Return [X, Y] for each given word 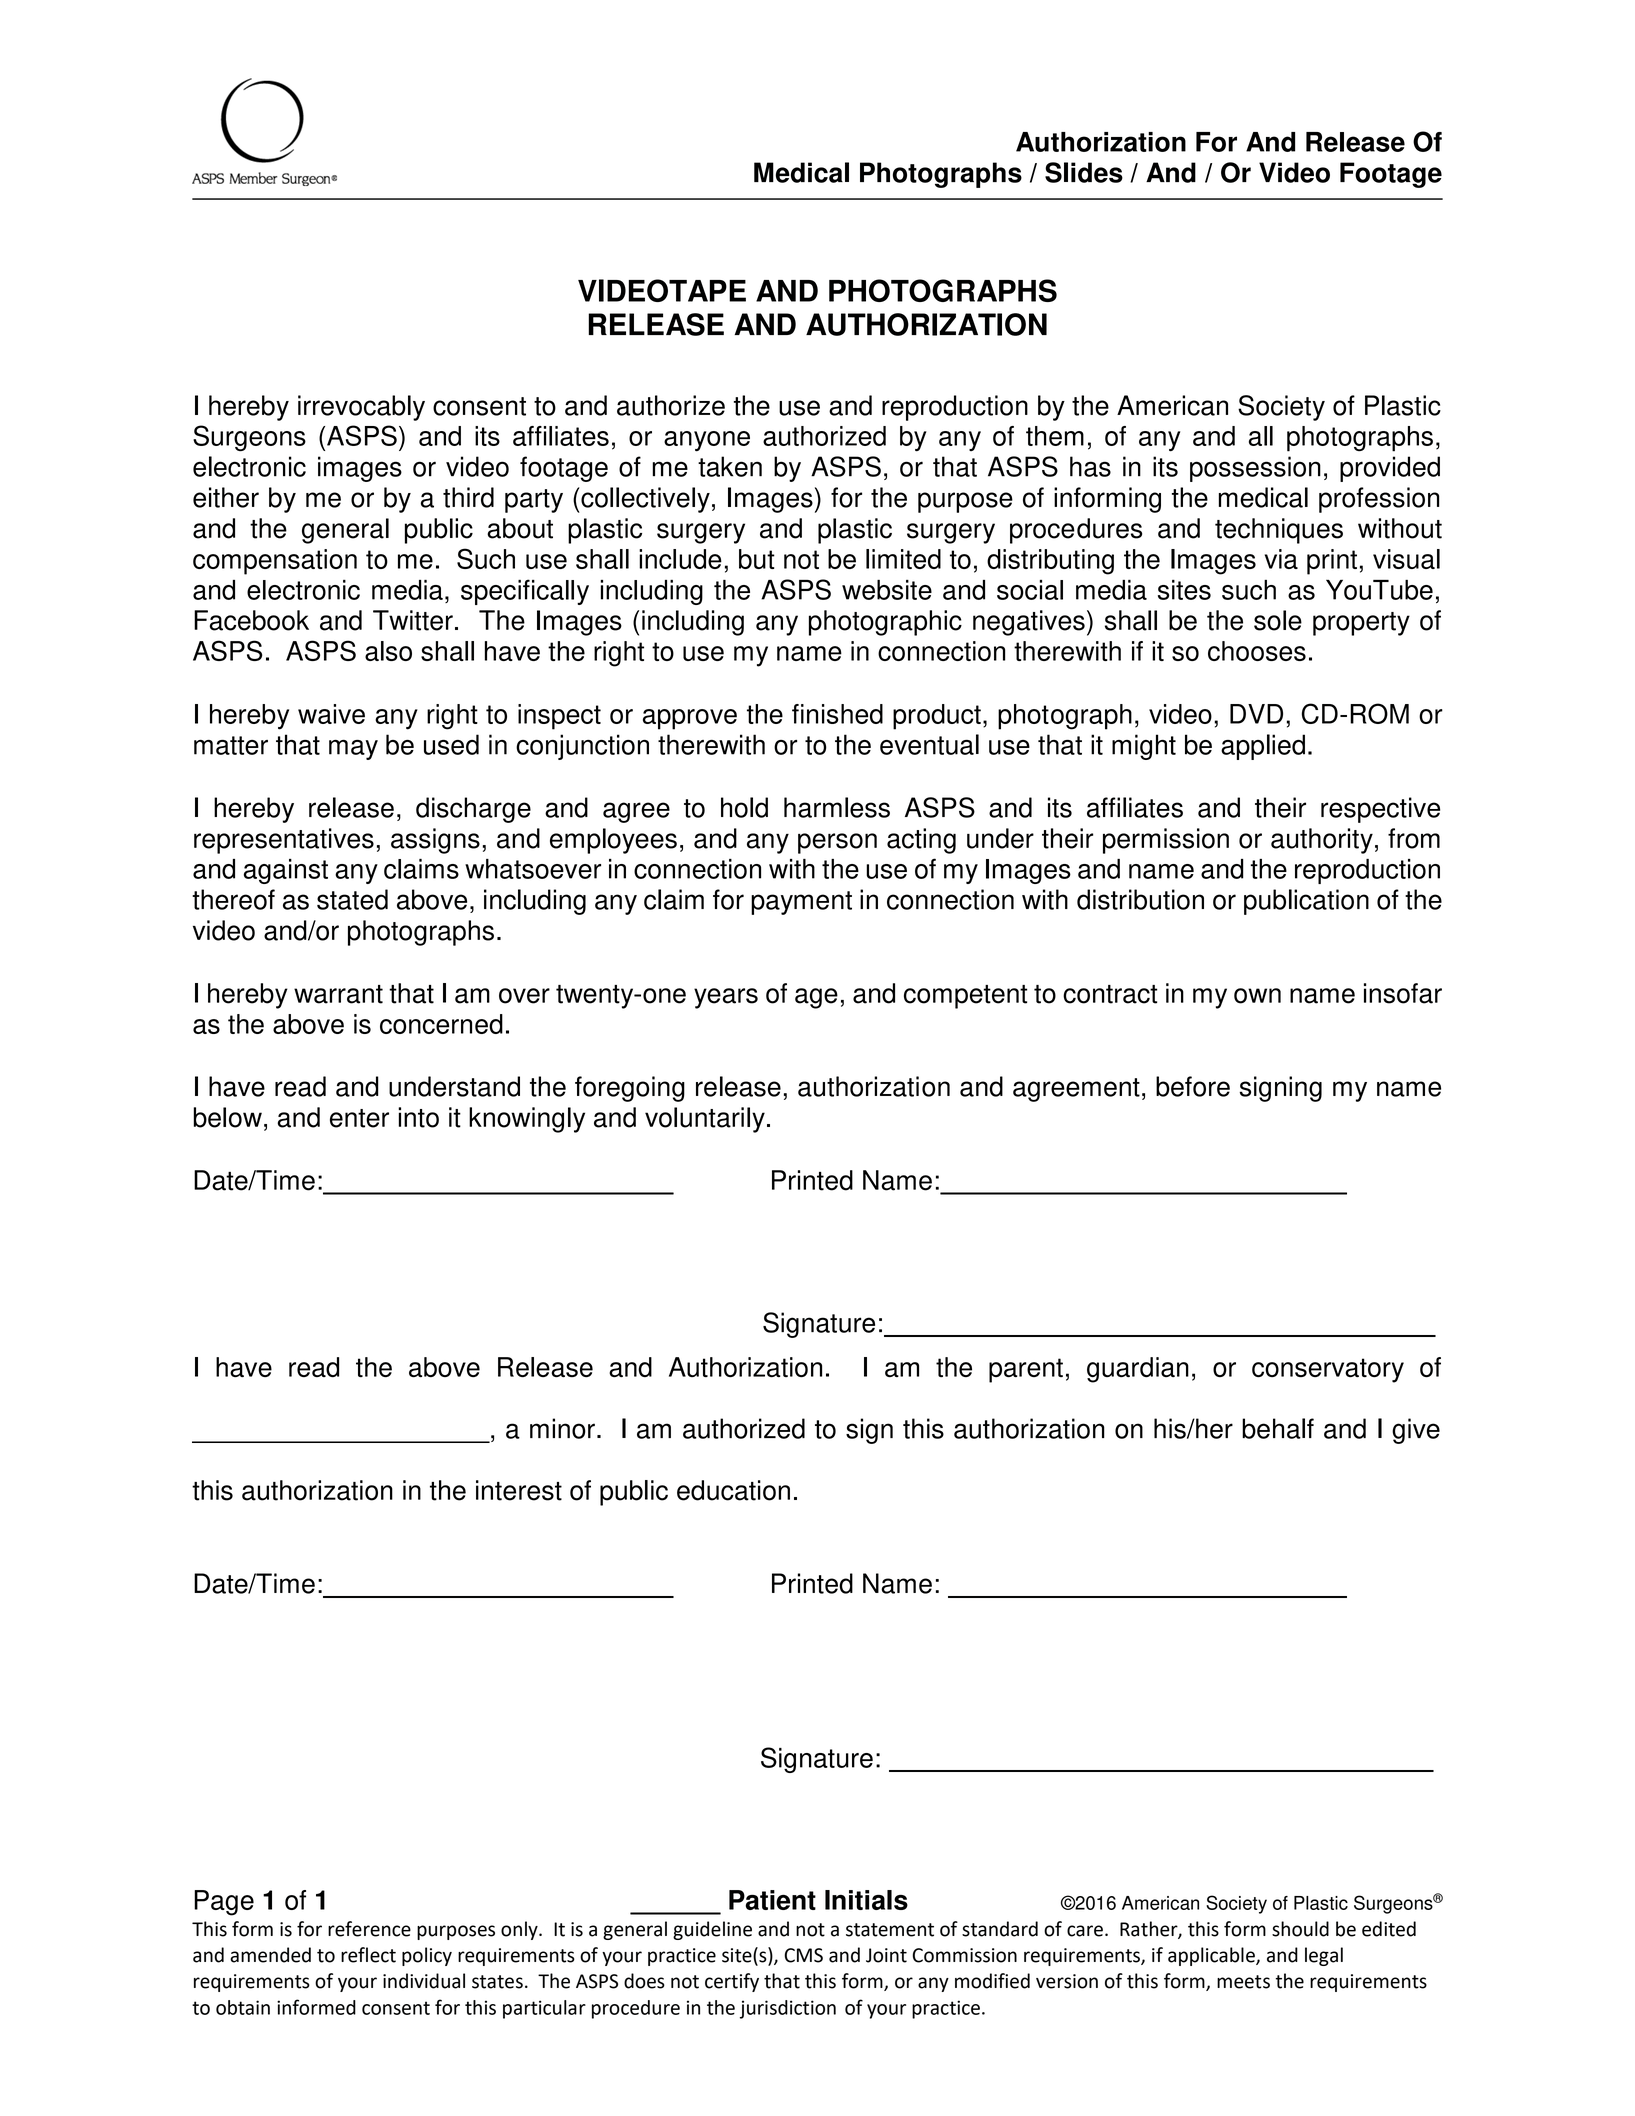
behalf [1278, 1428]
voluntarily [705, 1120]
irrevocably [361, 408]
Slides [1084, 172]
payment [801, 903]
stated [352, 899]
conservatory [1328, 1370]
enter [359, 1118]
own [1257, 996]
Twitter [413, 620]
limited [903, 559]
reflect [368, 1955]
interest [519, 1490]
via [1281, 559]
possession [1255, 469]
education [733, 1490]
